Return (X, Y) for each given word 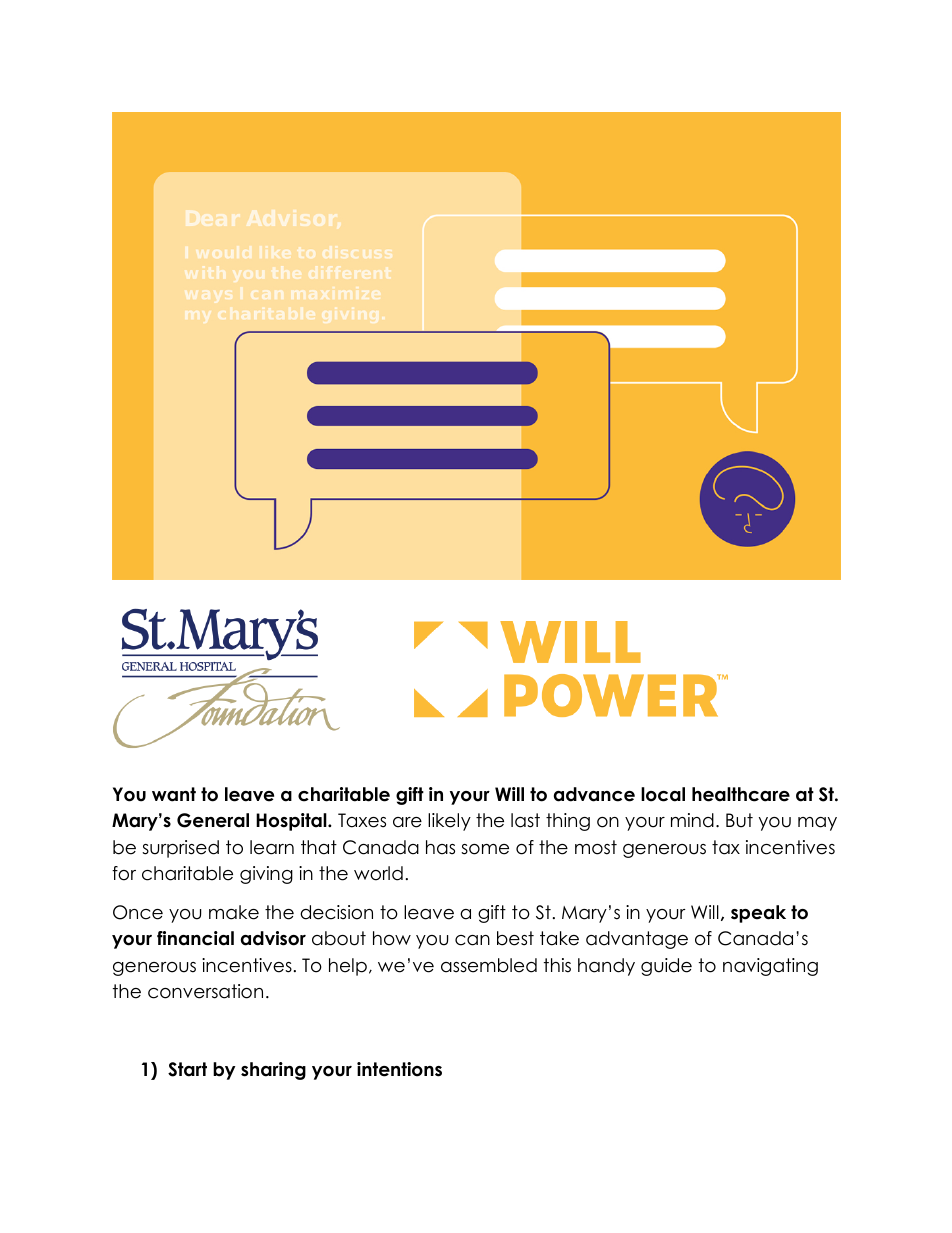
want (174, 794)
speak (758, 914)
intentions (399, 1069)
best (515, 938)
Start (187, 1069)
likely (449, 822)
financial (195, 938)
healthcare (741, 794)
